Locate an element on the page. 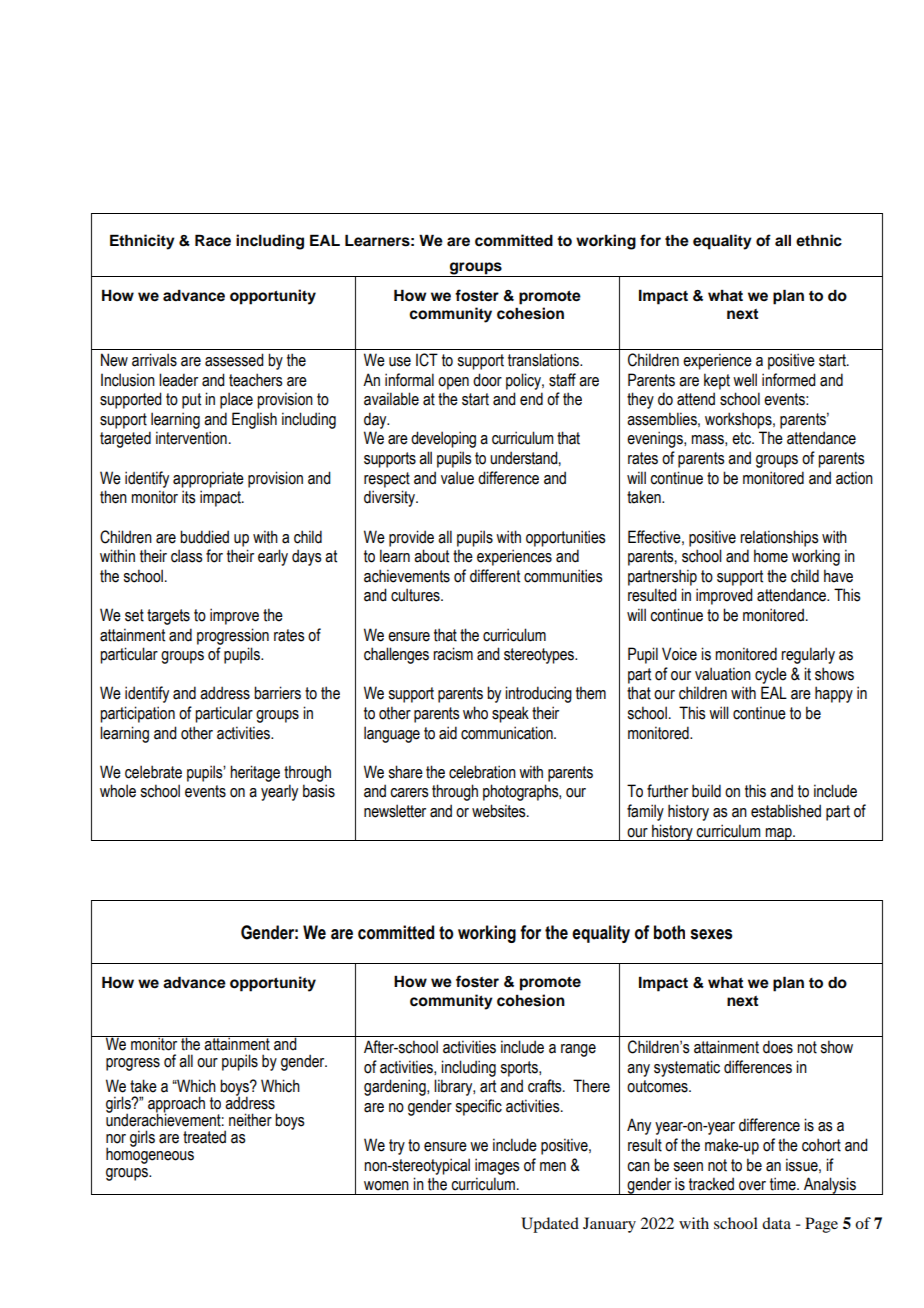  home is located at coordinates (771, 556).
